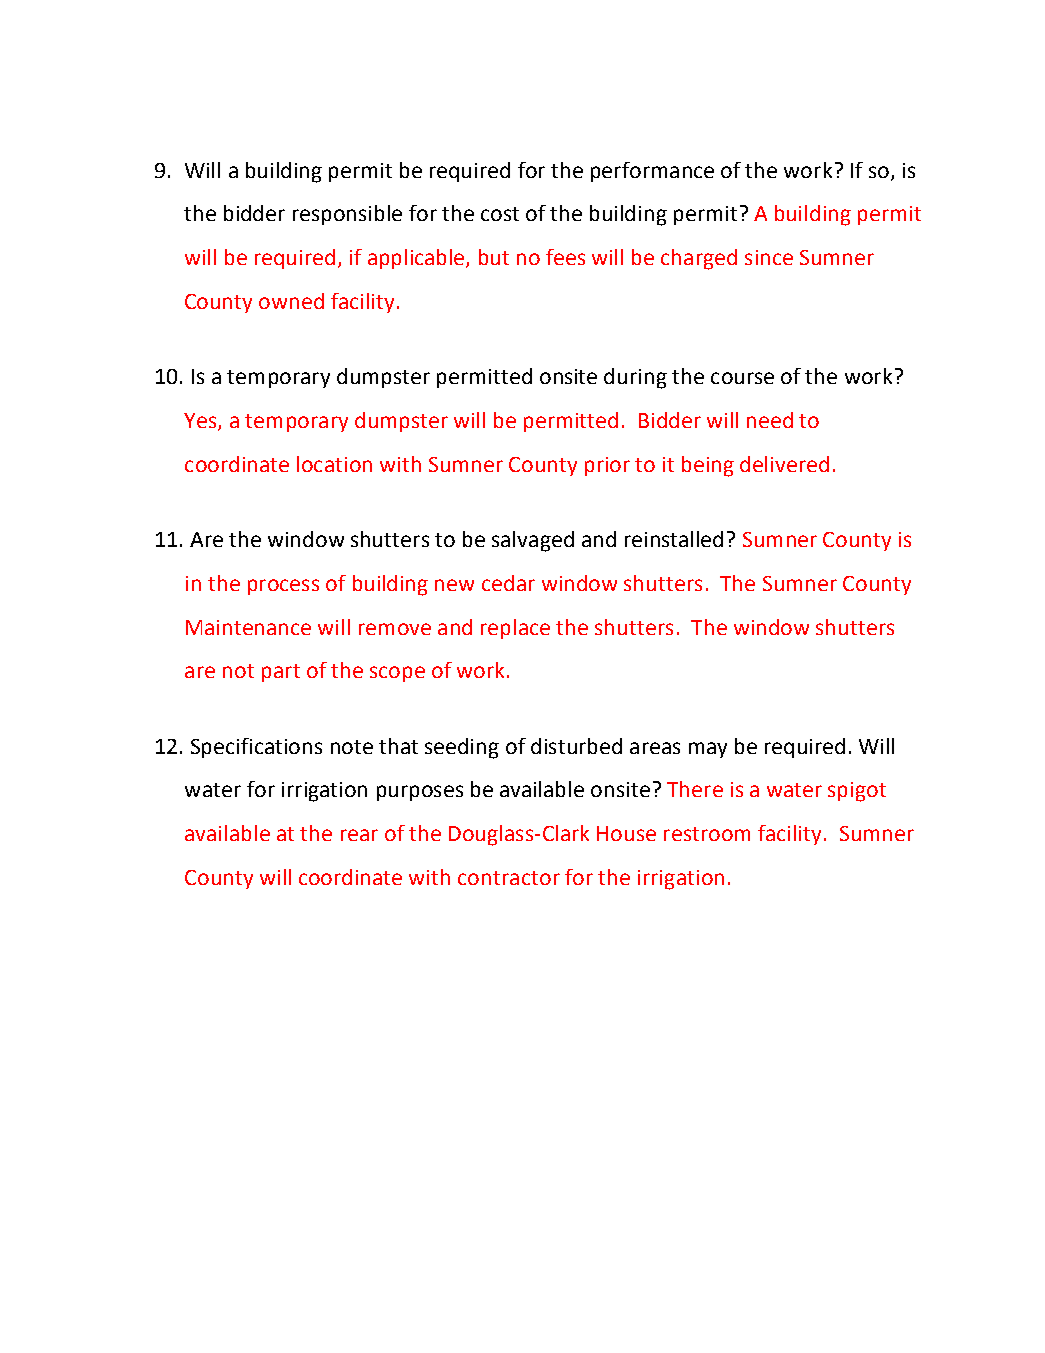 The height and width of the screenshot is (1353, 1045). I want to click on restroom, so click(707, 834).
